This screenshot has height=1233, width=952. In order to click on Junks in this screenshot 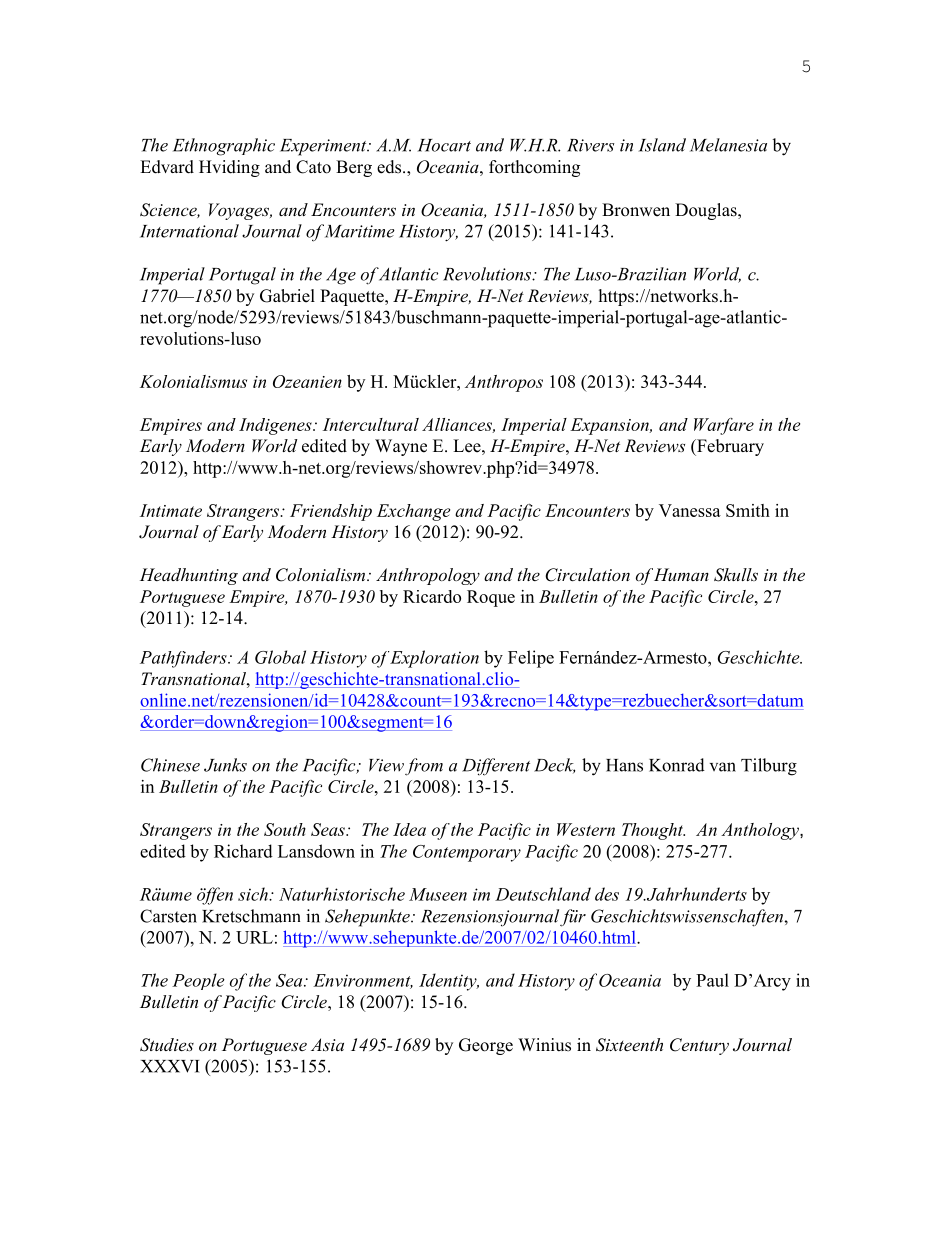, I will do `click(225, 765)`.
